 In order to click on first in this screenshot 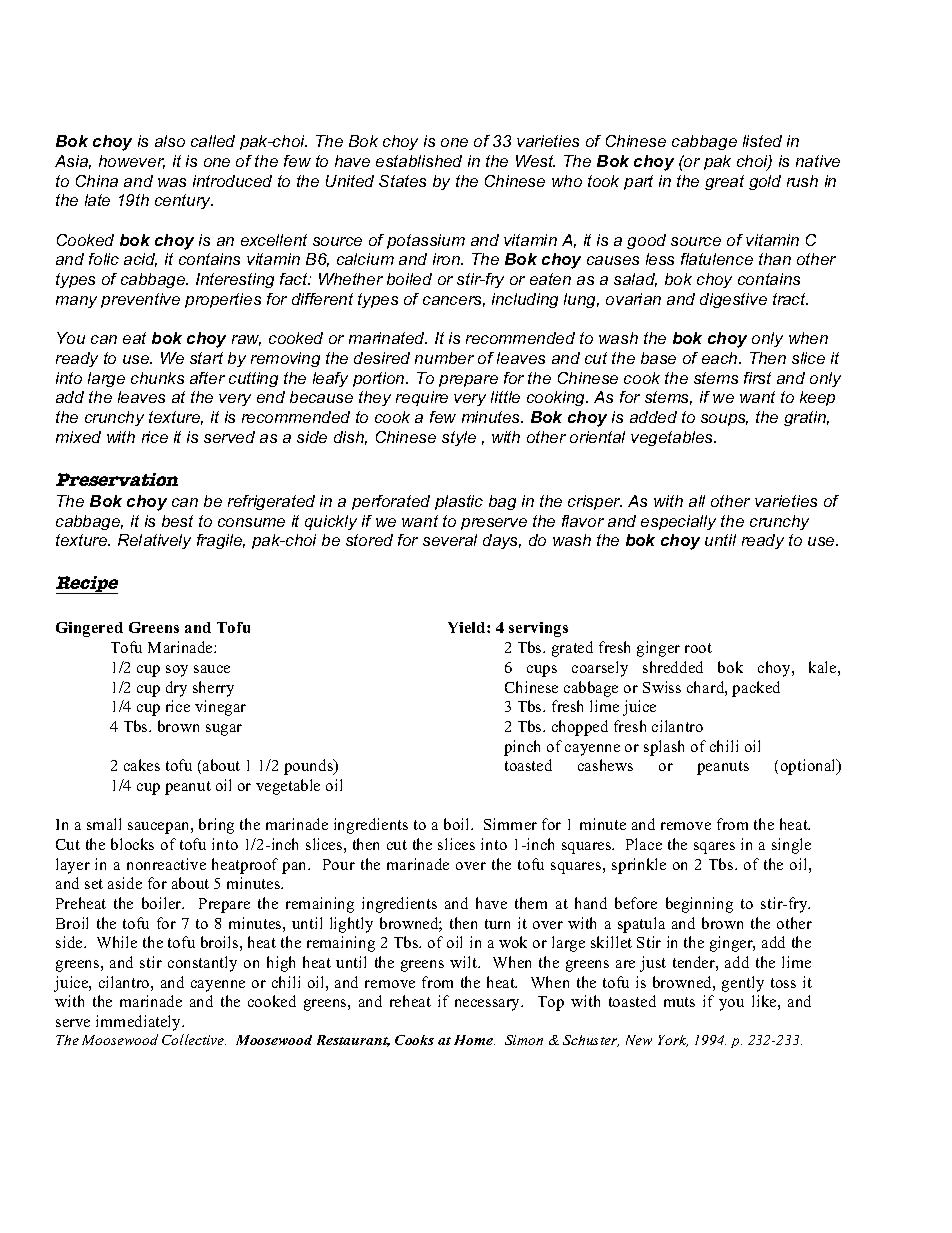, I will do `click(757, 378)`.
